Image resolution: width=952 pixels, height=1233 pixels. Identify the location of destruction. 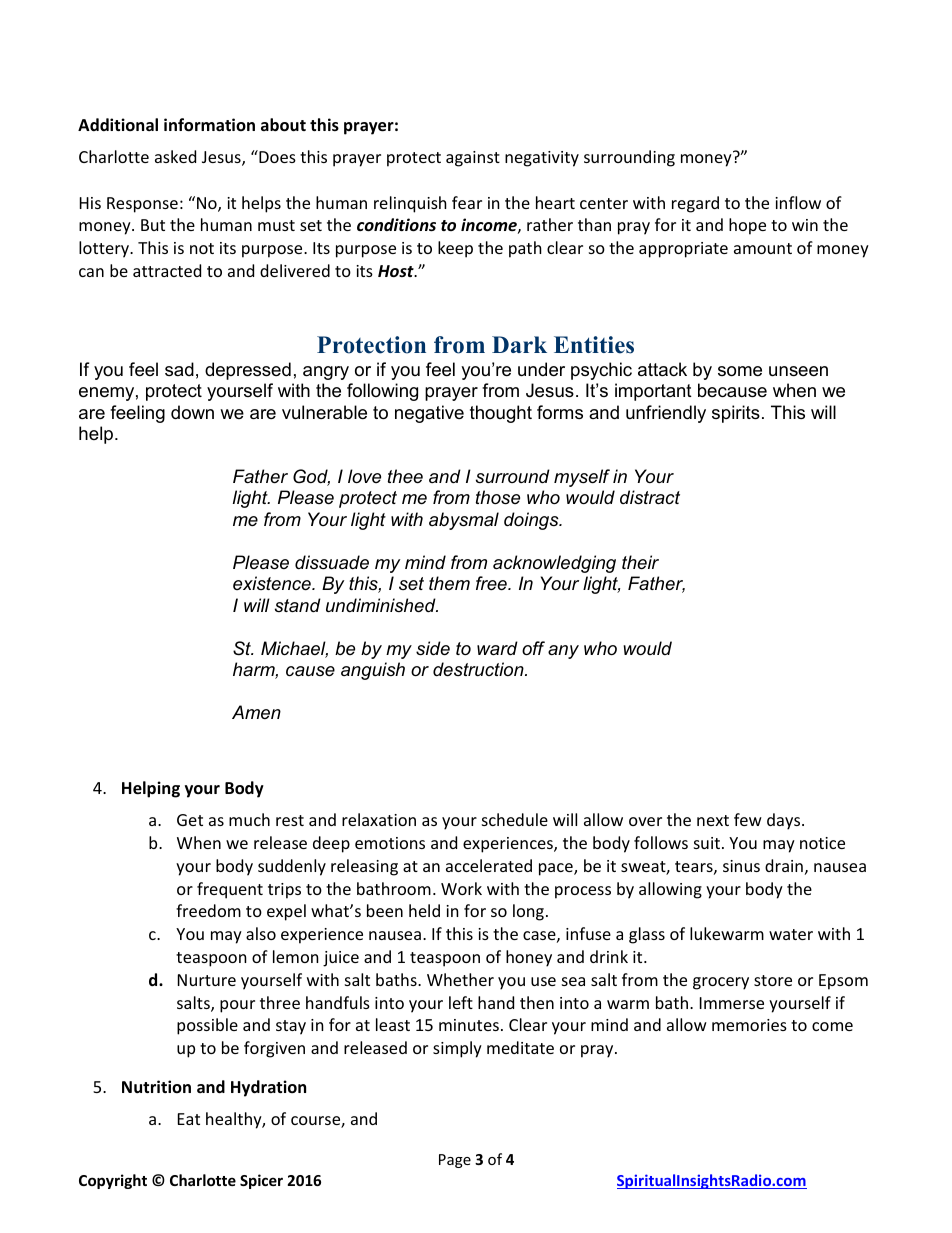
(479, 669).
